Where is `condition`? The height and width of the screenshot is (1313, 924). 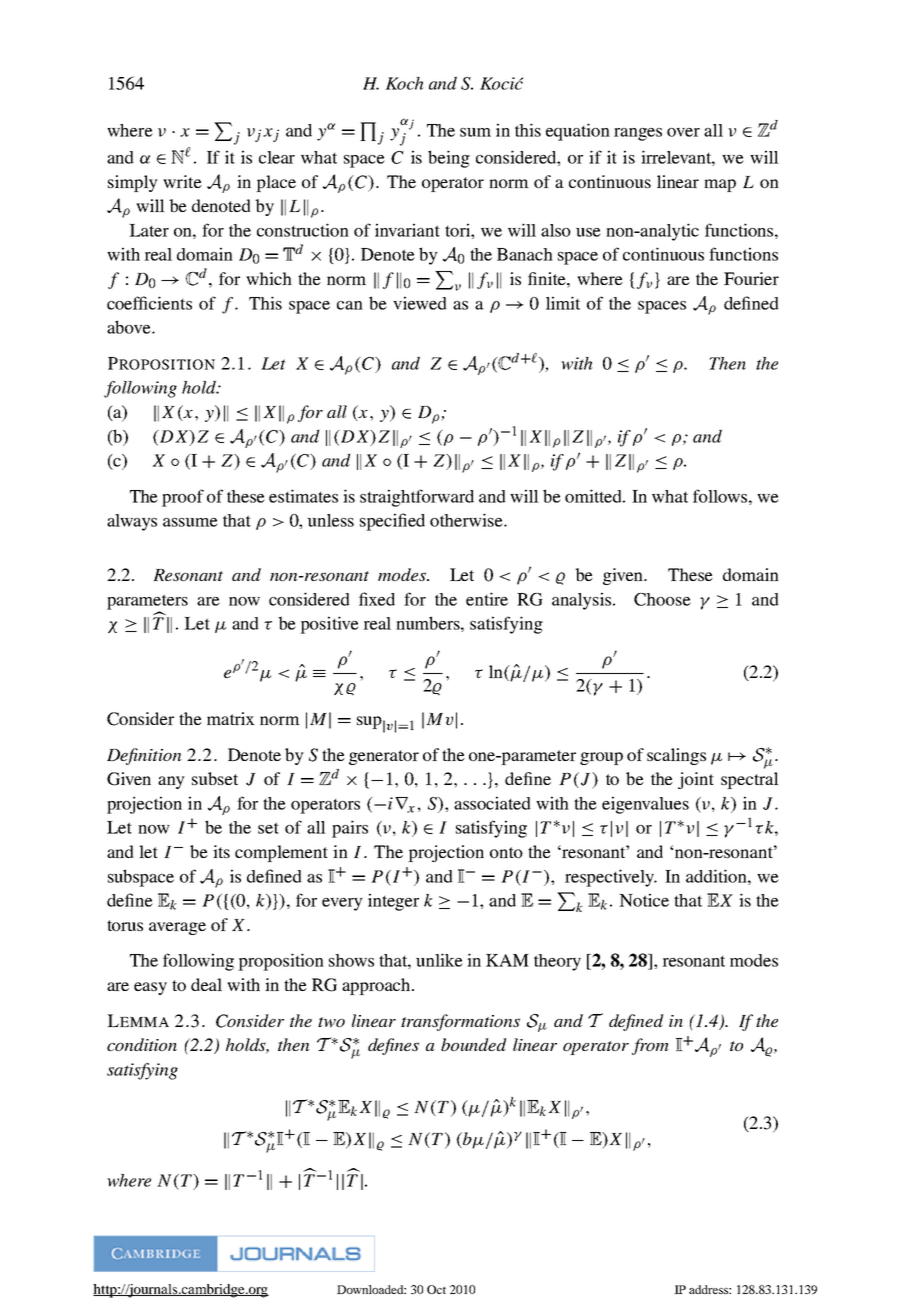 condition is located at coordinates (142, 1044).
